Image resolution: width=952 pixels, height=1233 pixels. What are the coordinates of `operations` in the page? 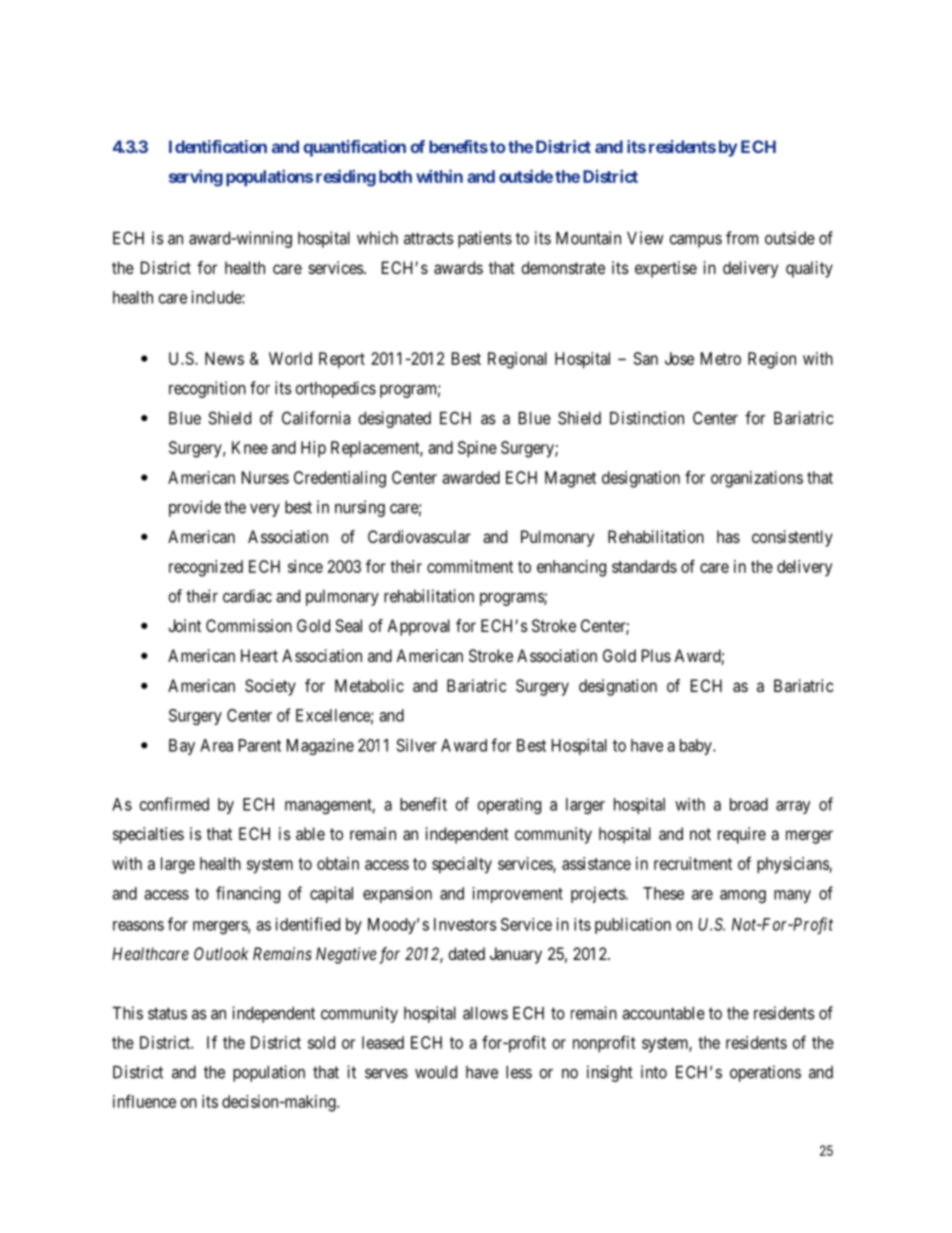 It's located at (765, 1073).
